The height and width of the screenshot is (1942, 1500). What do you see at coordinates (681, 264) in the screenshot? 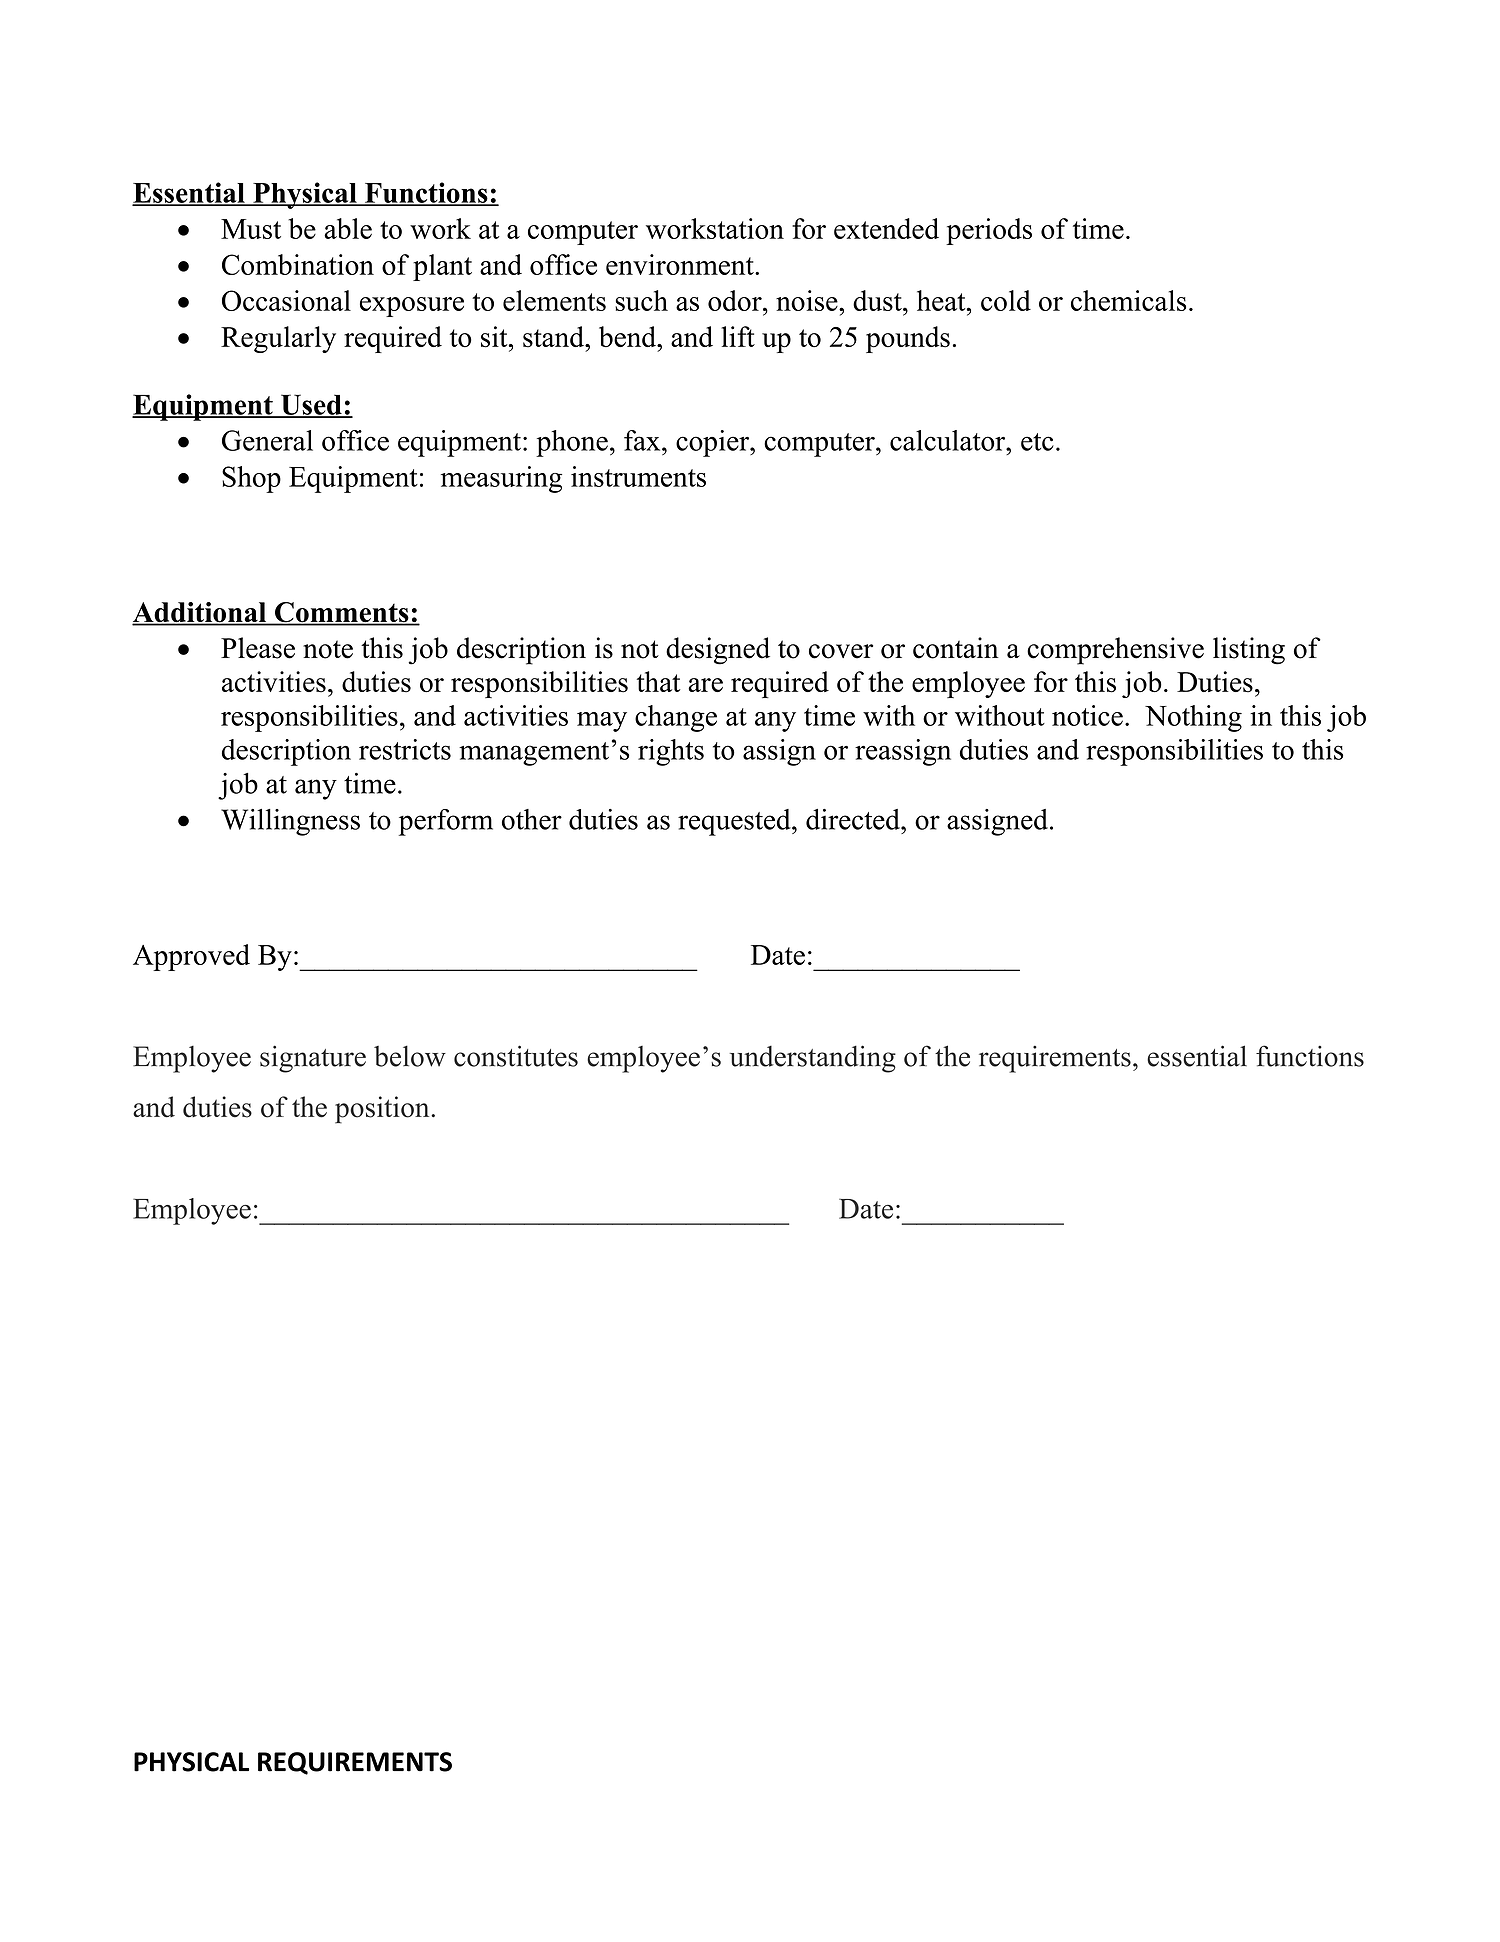
I see `environment` at bounding box center [681, 264].
